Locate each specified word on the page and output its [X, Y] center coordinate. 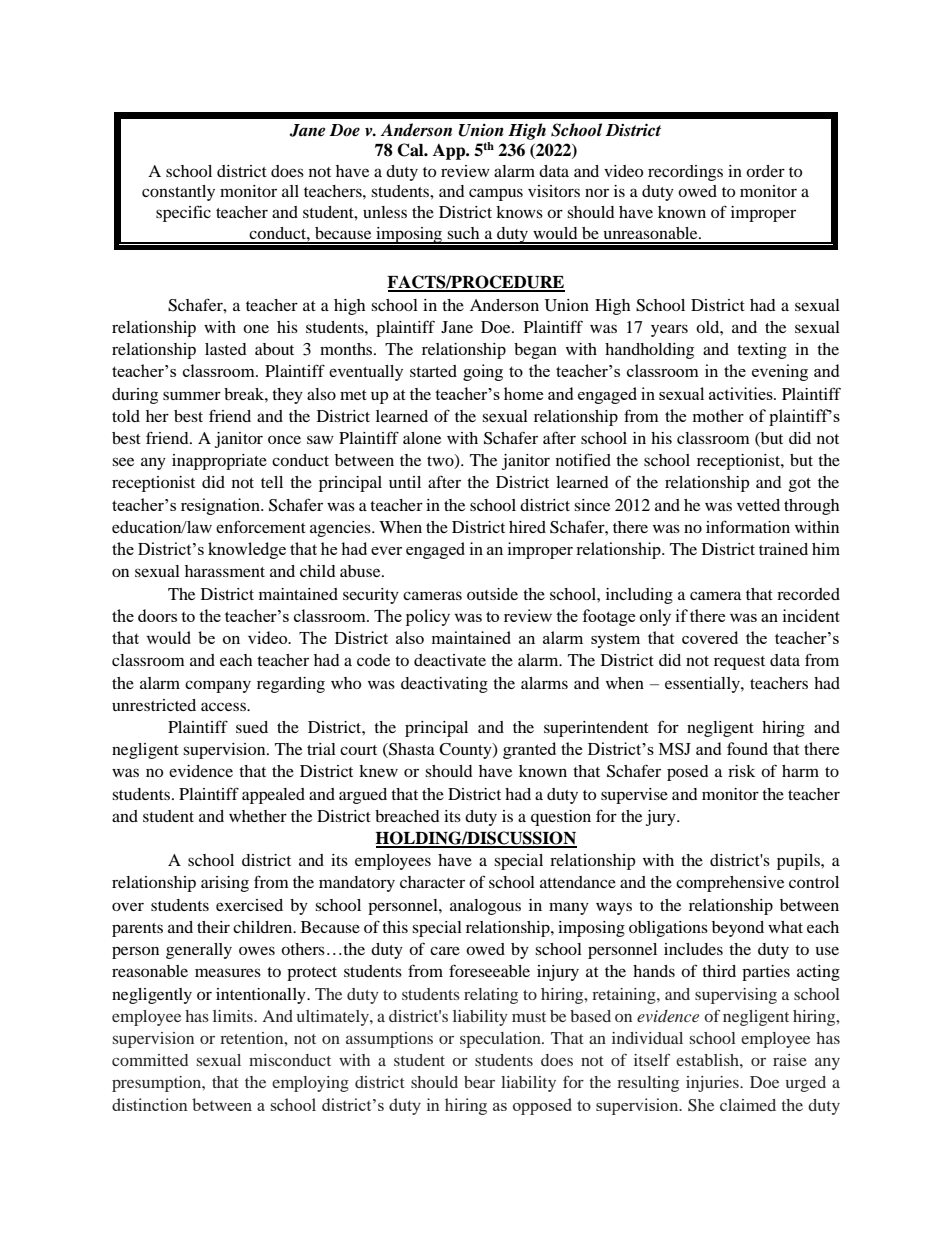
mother [718, 415]
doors [157, 615]
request [739, 663]
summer [192, 395]
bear [479, 1082]
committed [150, 1060]
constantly [178, 193]
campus [496, 194]
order [765, 171]
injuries [713, 1084]
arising [225, 884]
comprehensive [730, 884]
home [523, 393]
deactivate [450, 660]
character [432, 882]
